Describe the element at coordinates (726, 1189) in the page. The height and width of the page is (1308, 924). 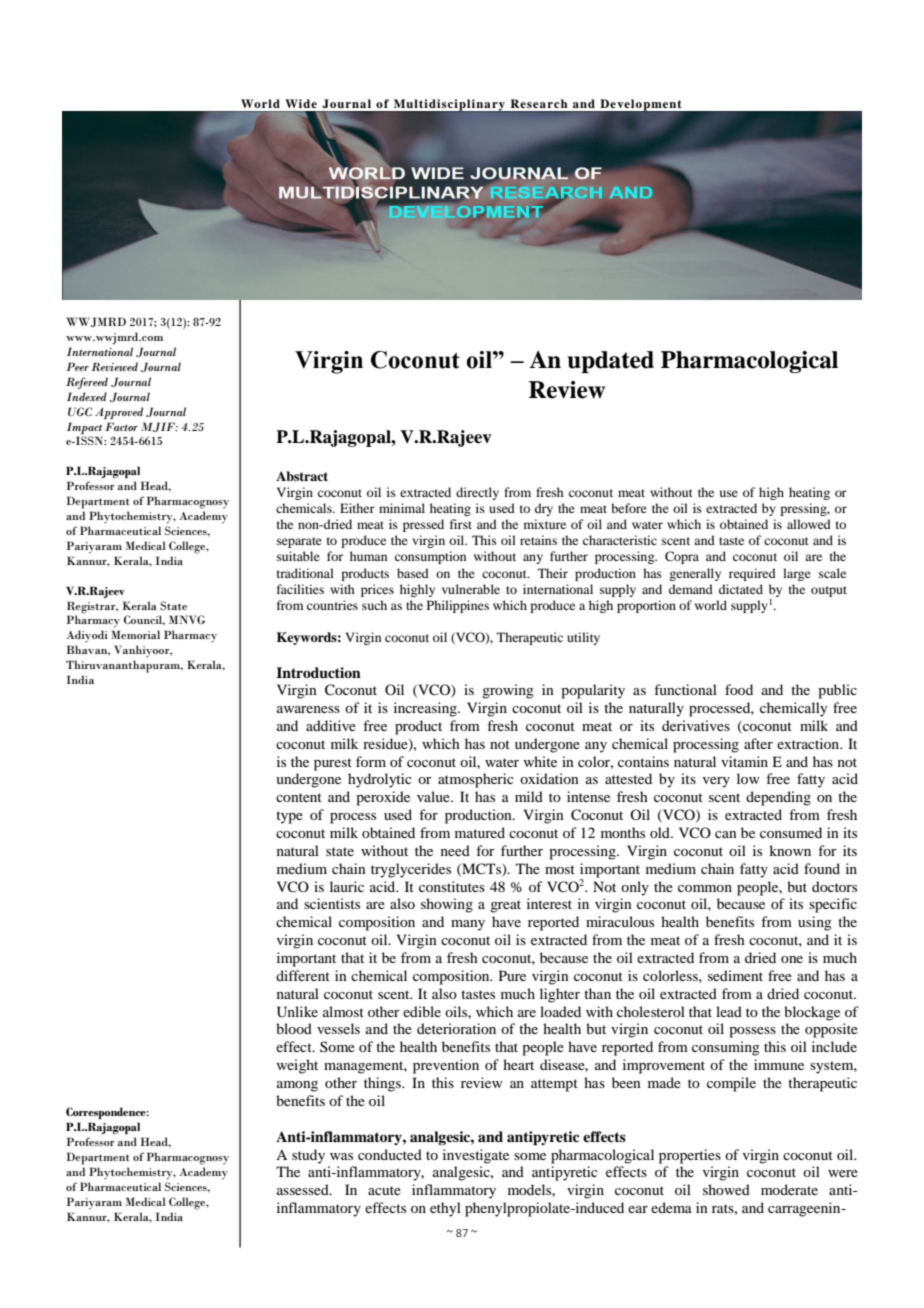
I see `showed` at that location.
